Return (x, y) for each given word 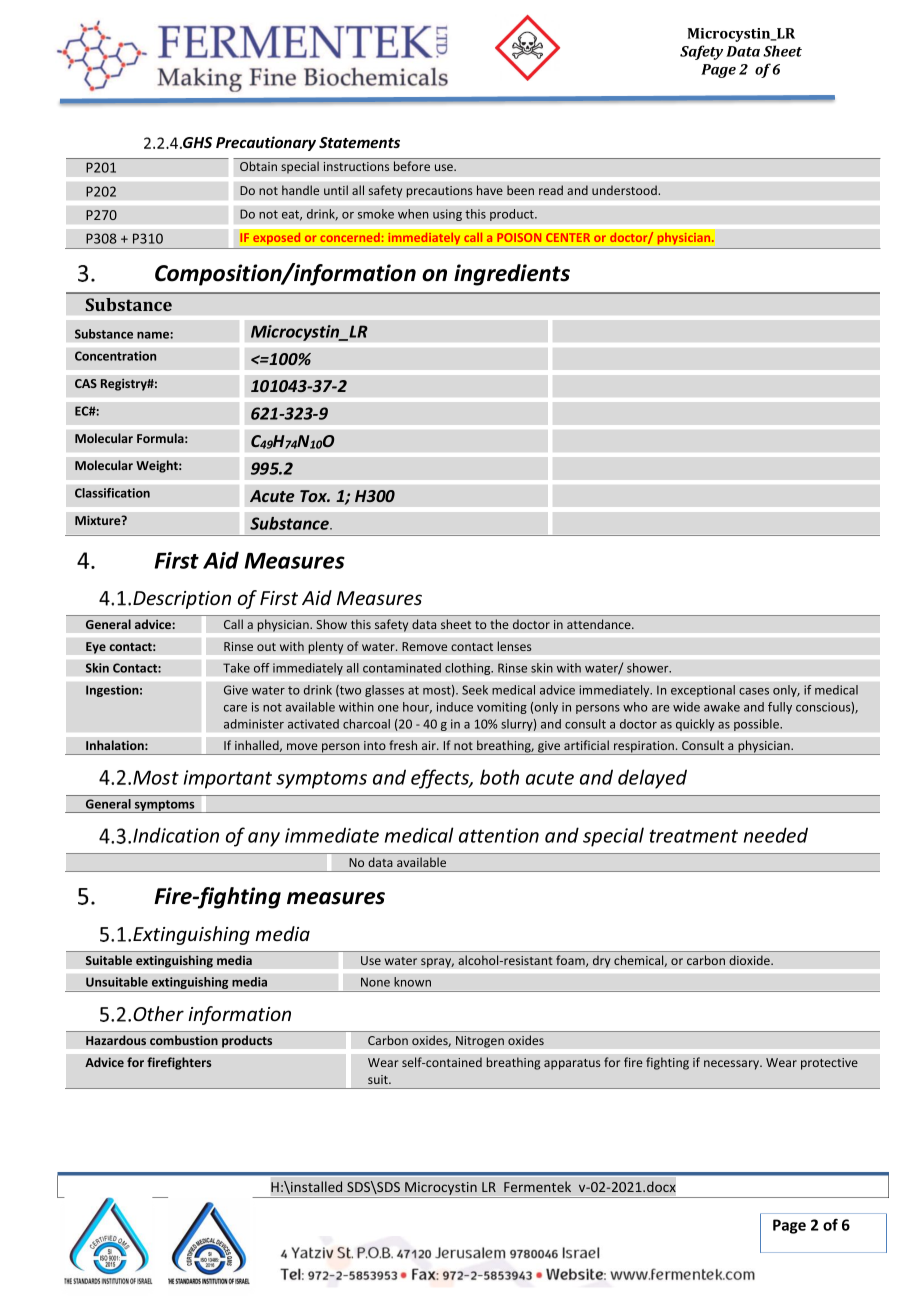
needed (776, 835)
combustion (184, 1040)
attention (499, 835)
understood (625, 190)
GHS (196, 143)
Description (182, 600)
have (490, 190)
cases (754, 691)
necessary (733, 1065)
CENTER (568, 237)
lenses (514, 646)
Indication (176, 835)
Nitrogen (480, 1042)
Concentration (115, 356)
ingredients (512, 275)
